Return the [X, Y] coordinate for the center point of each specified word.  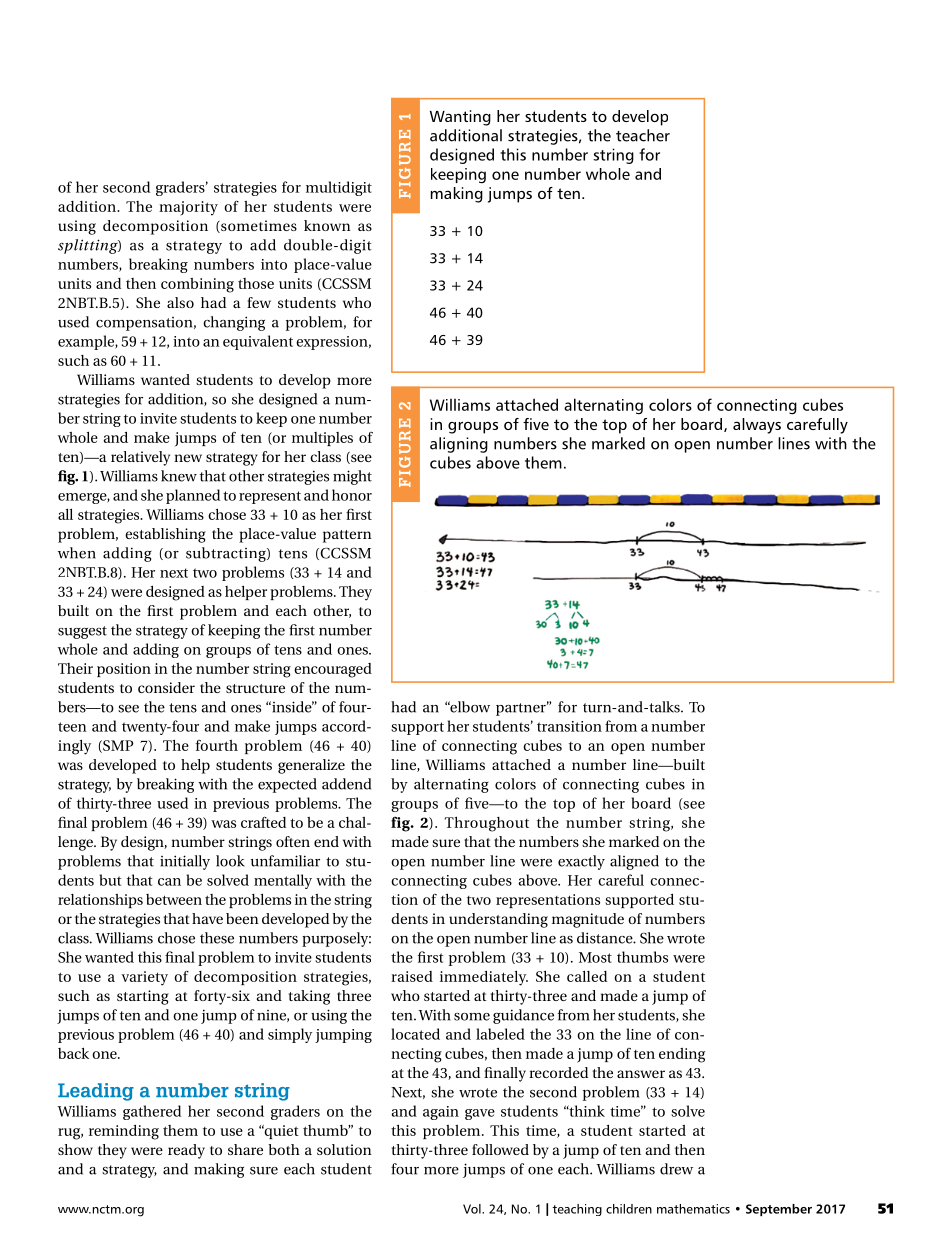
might [352, 477]
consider [166, 687]
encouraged [333, 670]
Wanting [460, 118]
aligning [459, 445]
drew [676, 1169]
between [174, 899]
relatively [140, 458]
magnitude [588, 920]
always [757, 426]
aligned [634, 862]
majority [188, 208]
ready [186, 1151]
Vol [473, 1209]
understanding [498, 920]
